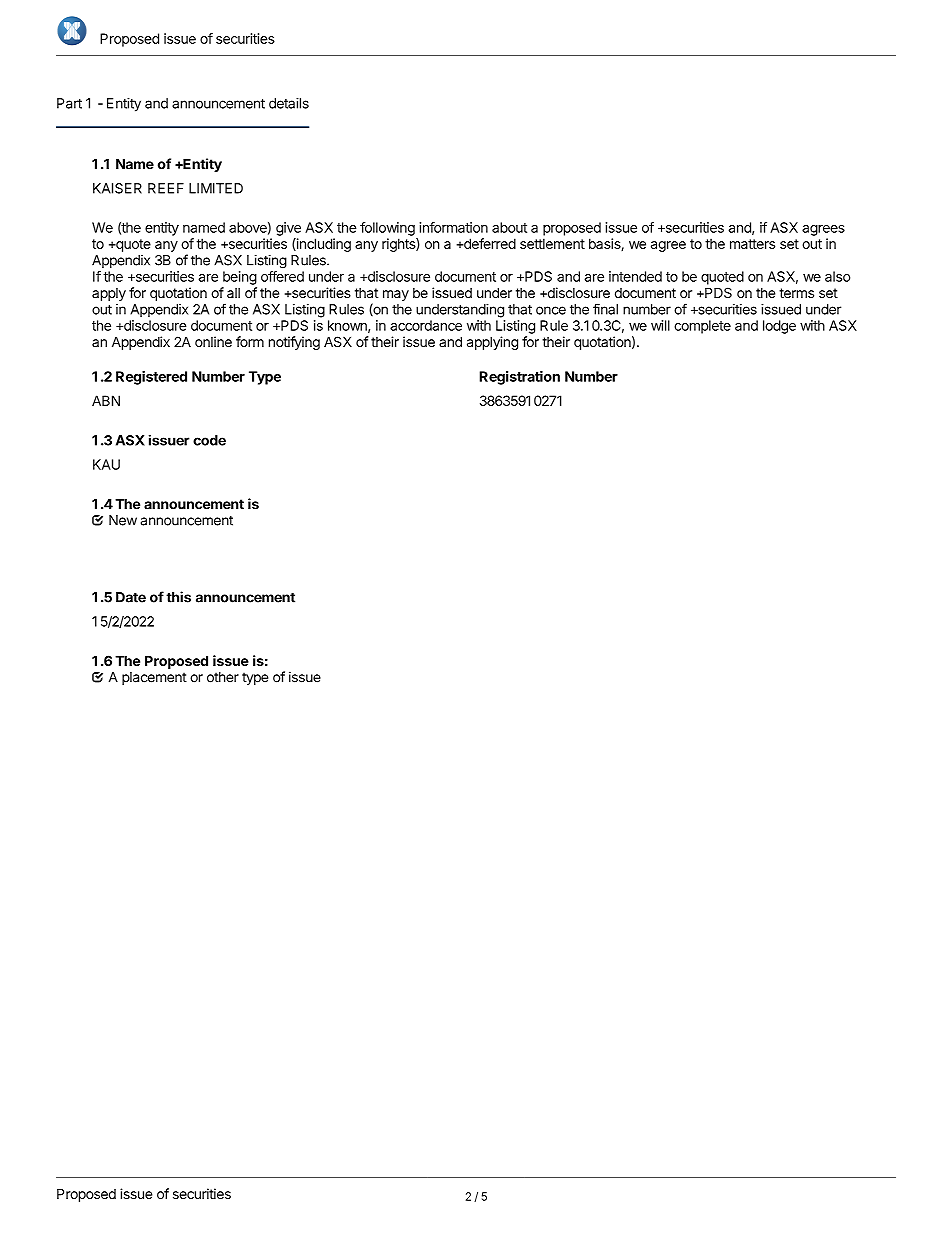  What do you see at coordinates (702, 327) in the screenshot?
I see `complete` at bounding box center [702, 327].
